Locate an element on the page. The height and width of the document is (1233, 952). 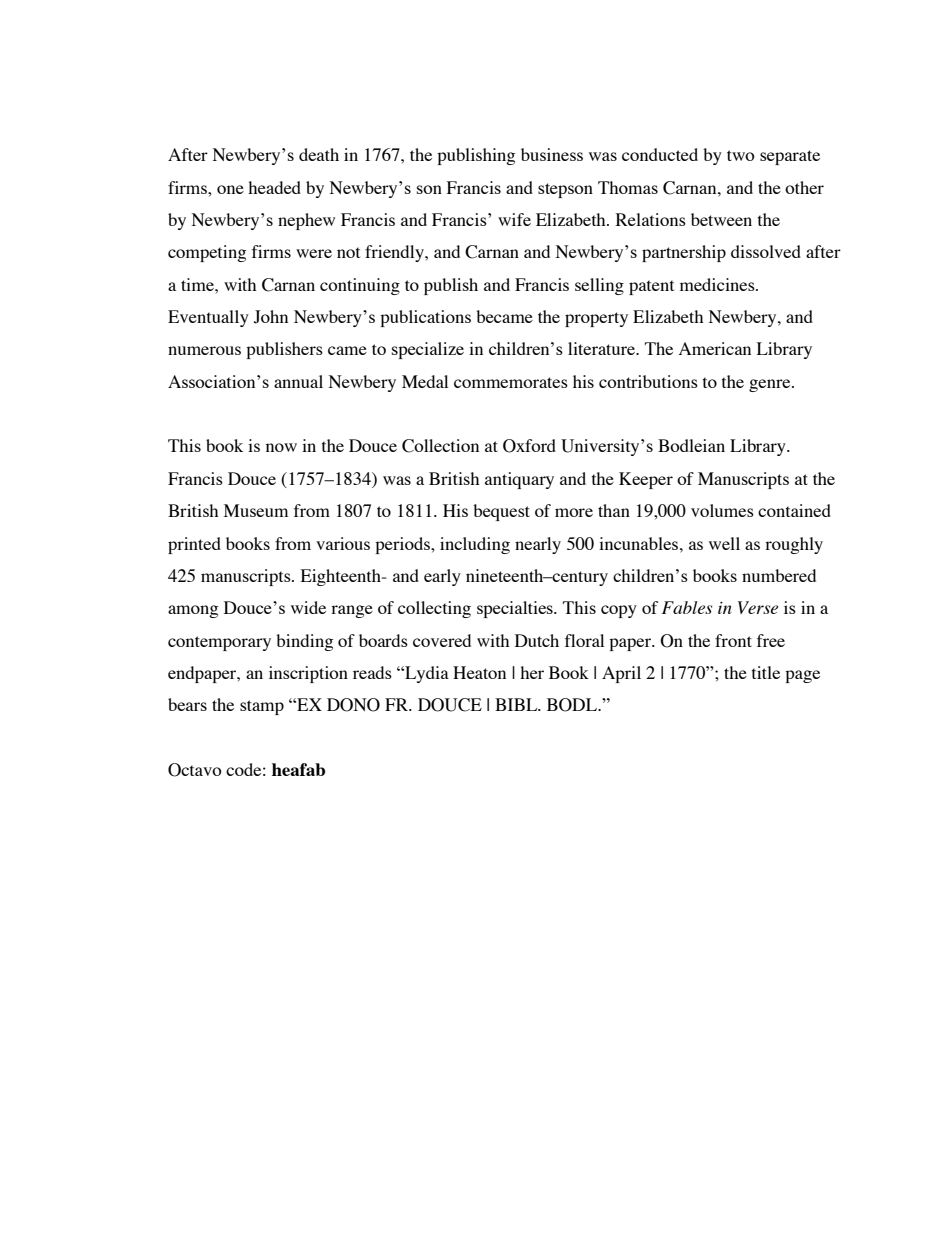
headed is located at coordinates (274, 187).
